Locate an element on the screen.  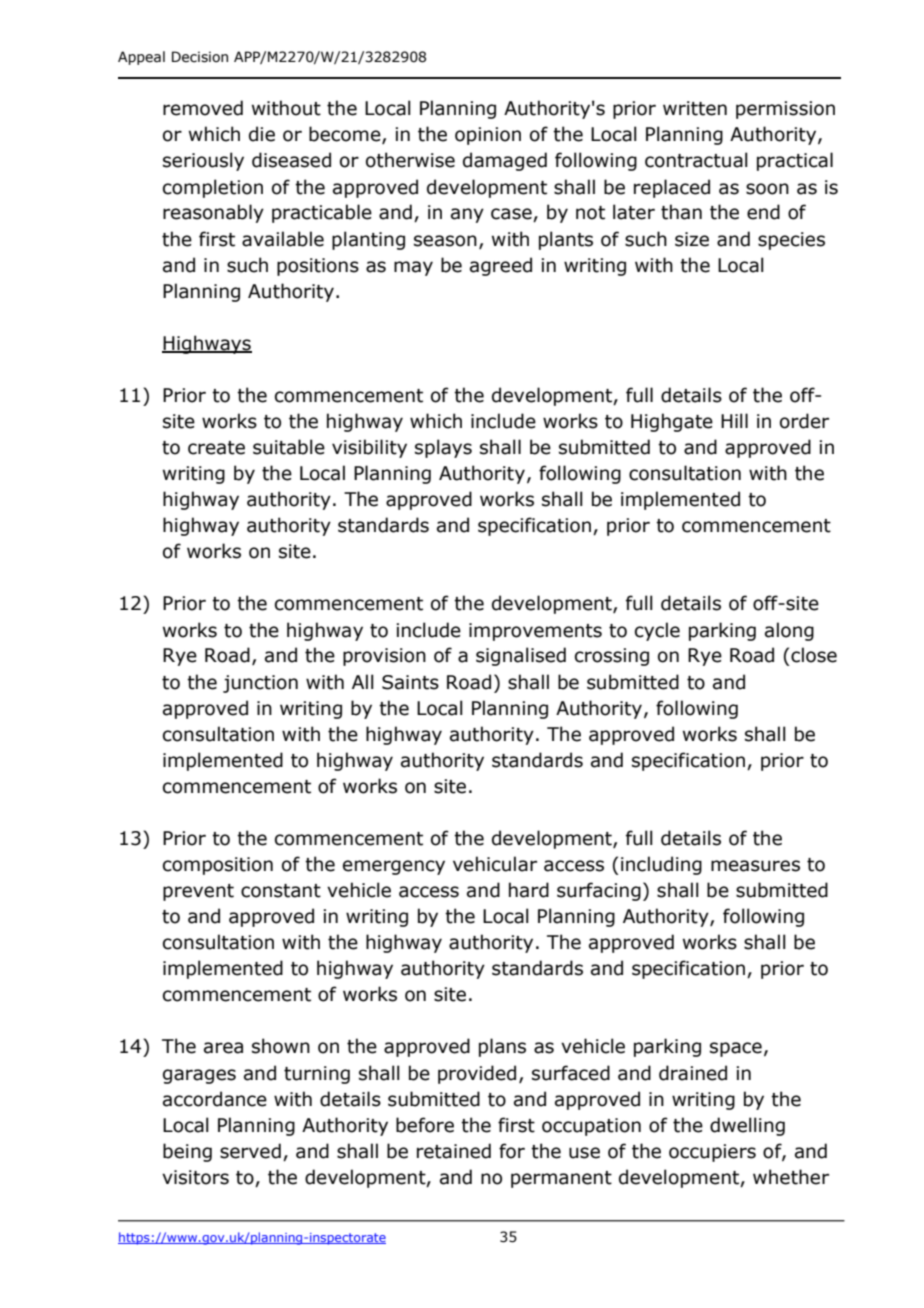
written is located at coordinates (695, 108).
